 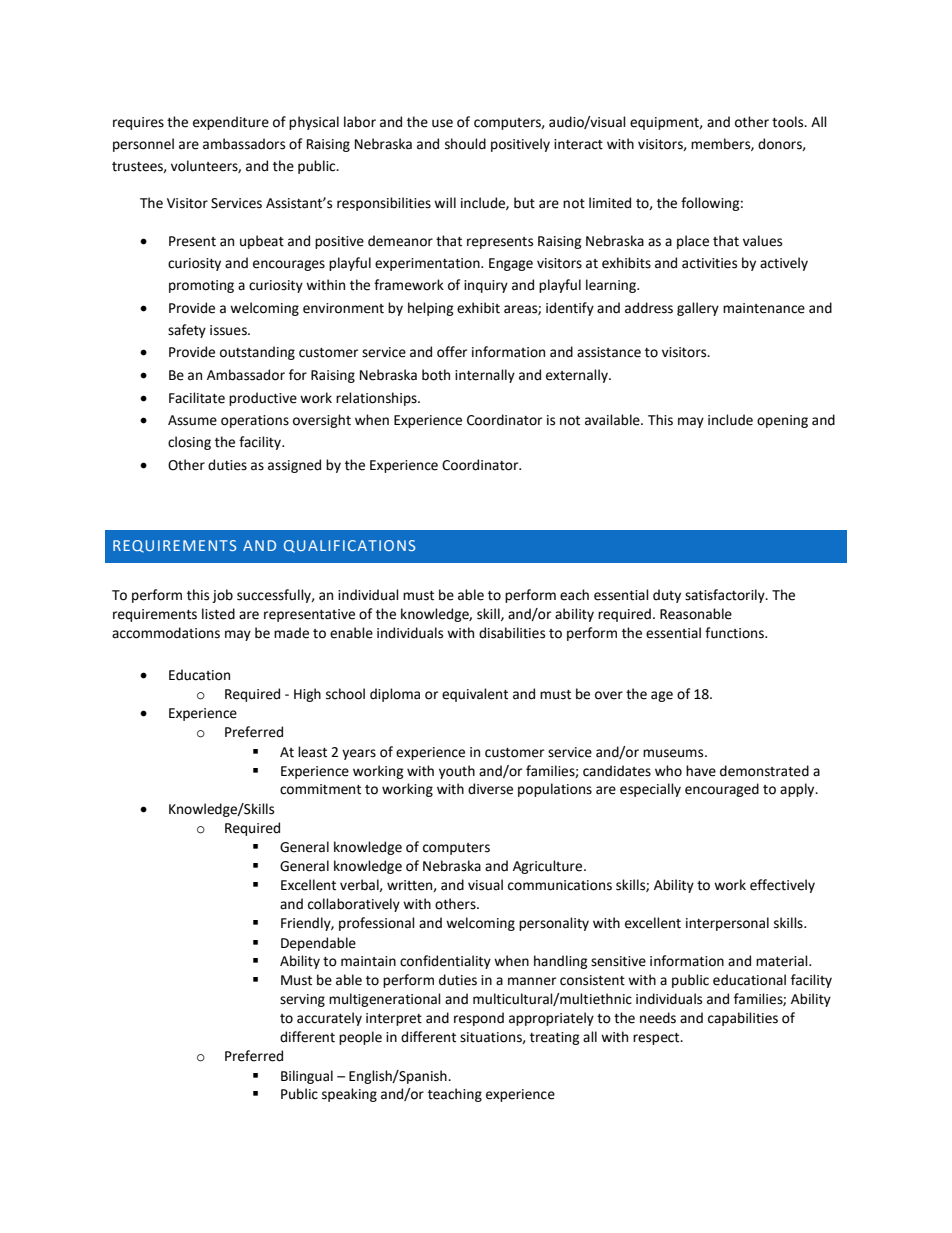 I want to click on respond, so click(x=479, y=1019).
